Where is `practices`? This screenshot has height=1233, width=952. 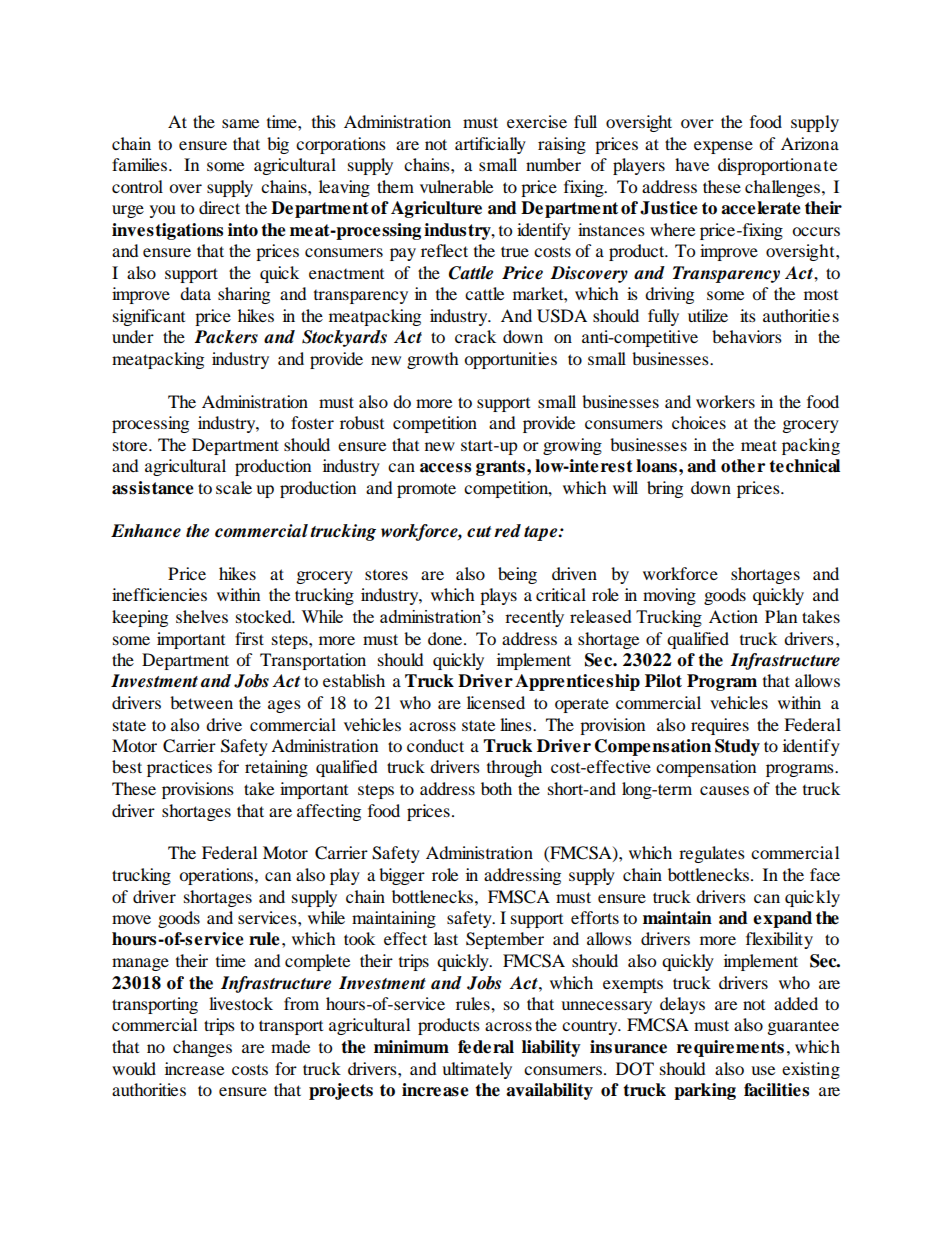 practices is located at coordinates (179, 768).
